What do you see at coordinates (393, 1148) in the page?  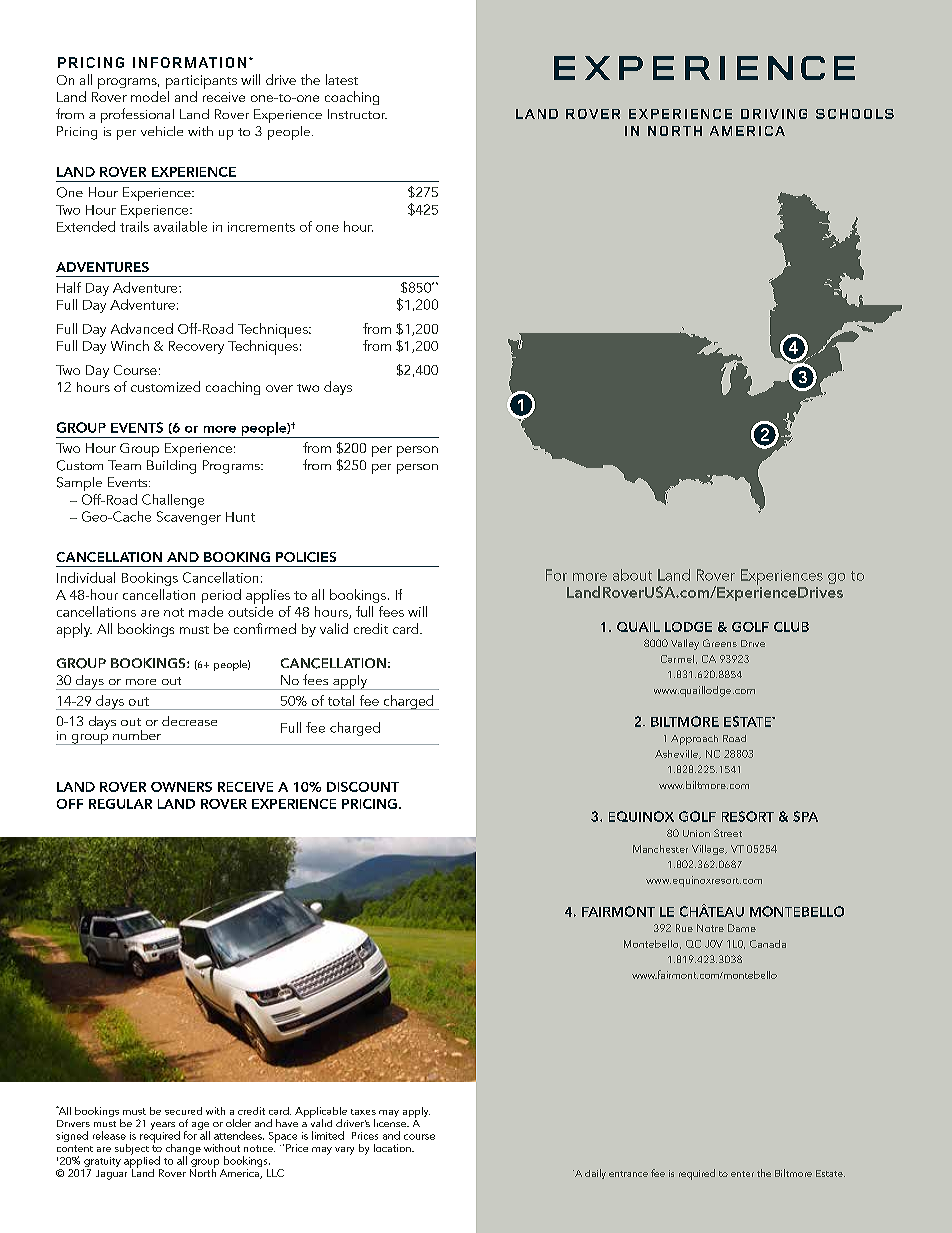 I see `location` at bounding box center [393, 1148].
